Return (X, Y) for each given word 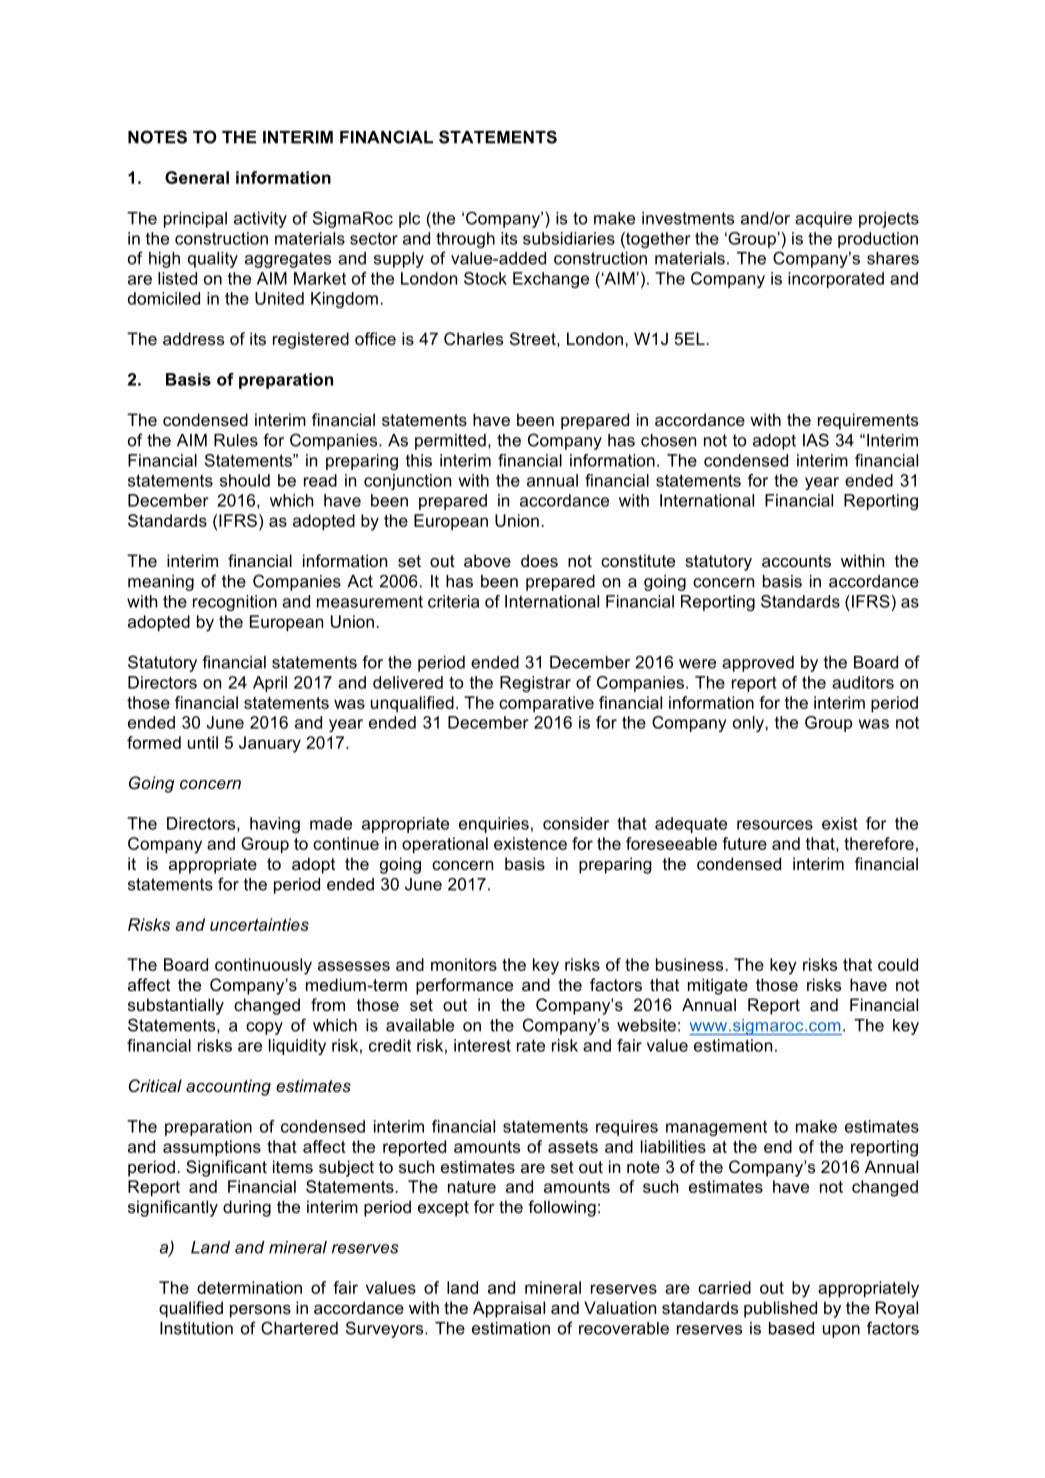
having (275, 825)
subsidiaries (569, 238)
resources (775, 825)
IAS (816, 440)
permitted (450, 442)
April (270, 684)
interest (482, 1045)
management (716, 1128)
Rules (236, 440)
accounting (228, 1087)
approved (758, 664)
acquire (823, 220)
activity (260, 220)
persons (260, 1311)
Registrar (535, 684)
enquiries (494, 825)
